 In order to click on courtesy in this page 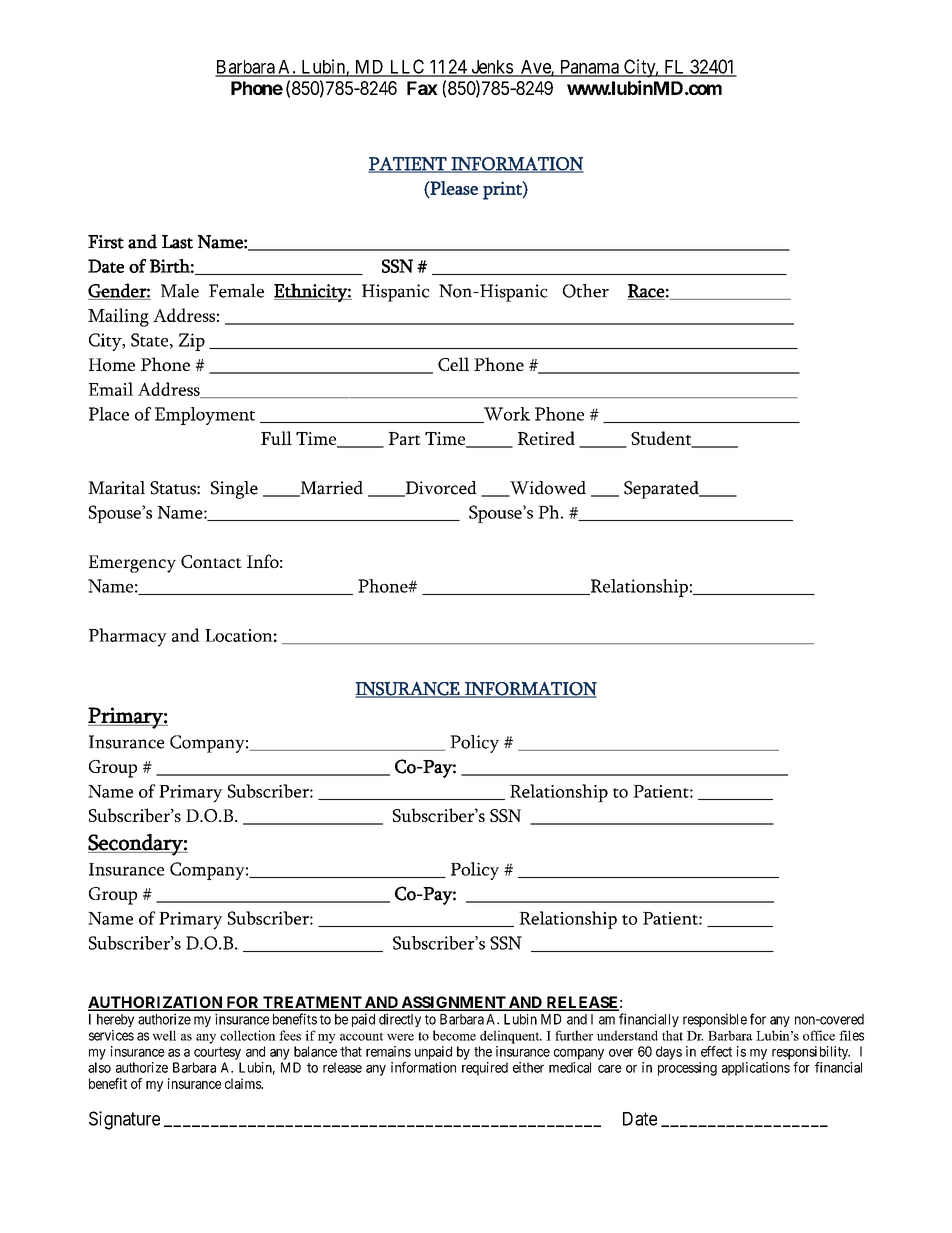, I will do `click(217, 1053)`.
